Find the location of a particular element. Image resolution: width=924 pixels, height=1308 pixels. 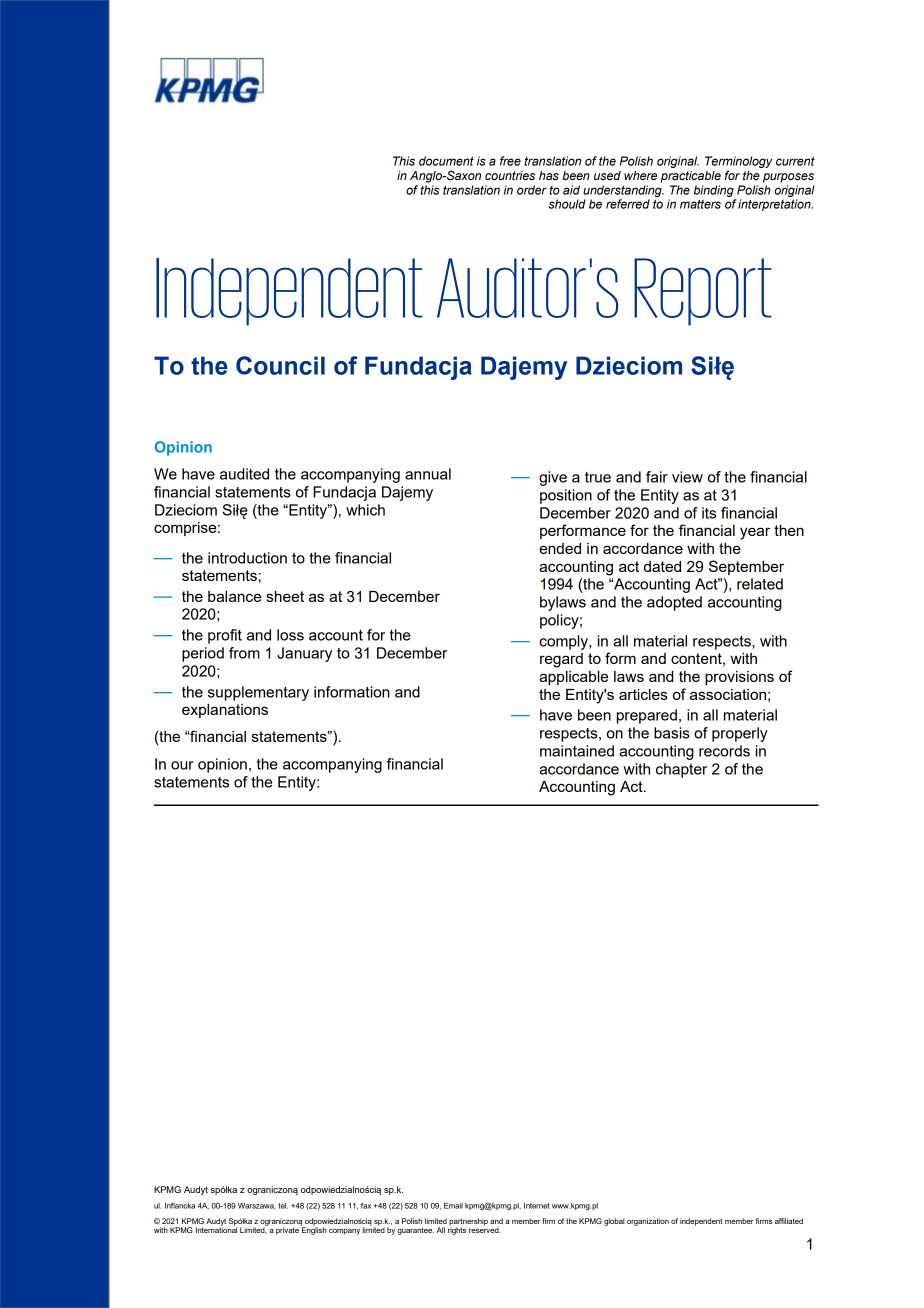

document is located at coordinates (446, 161).
